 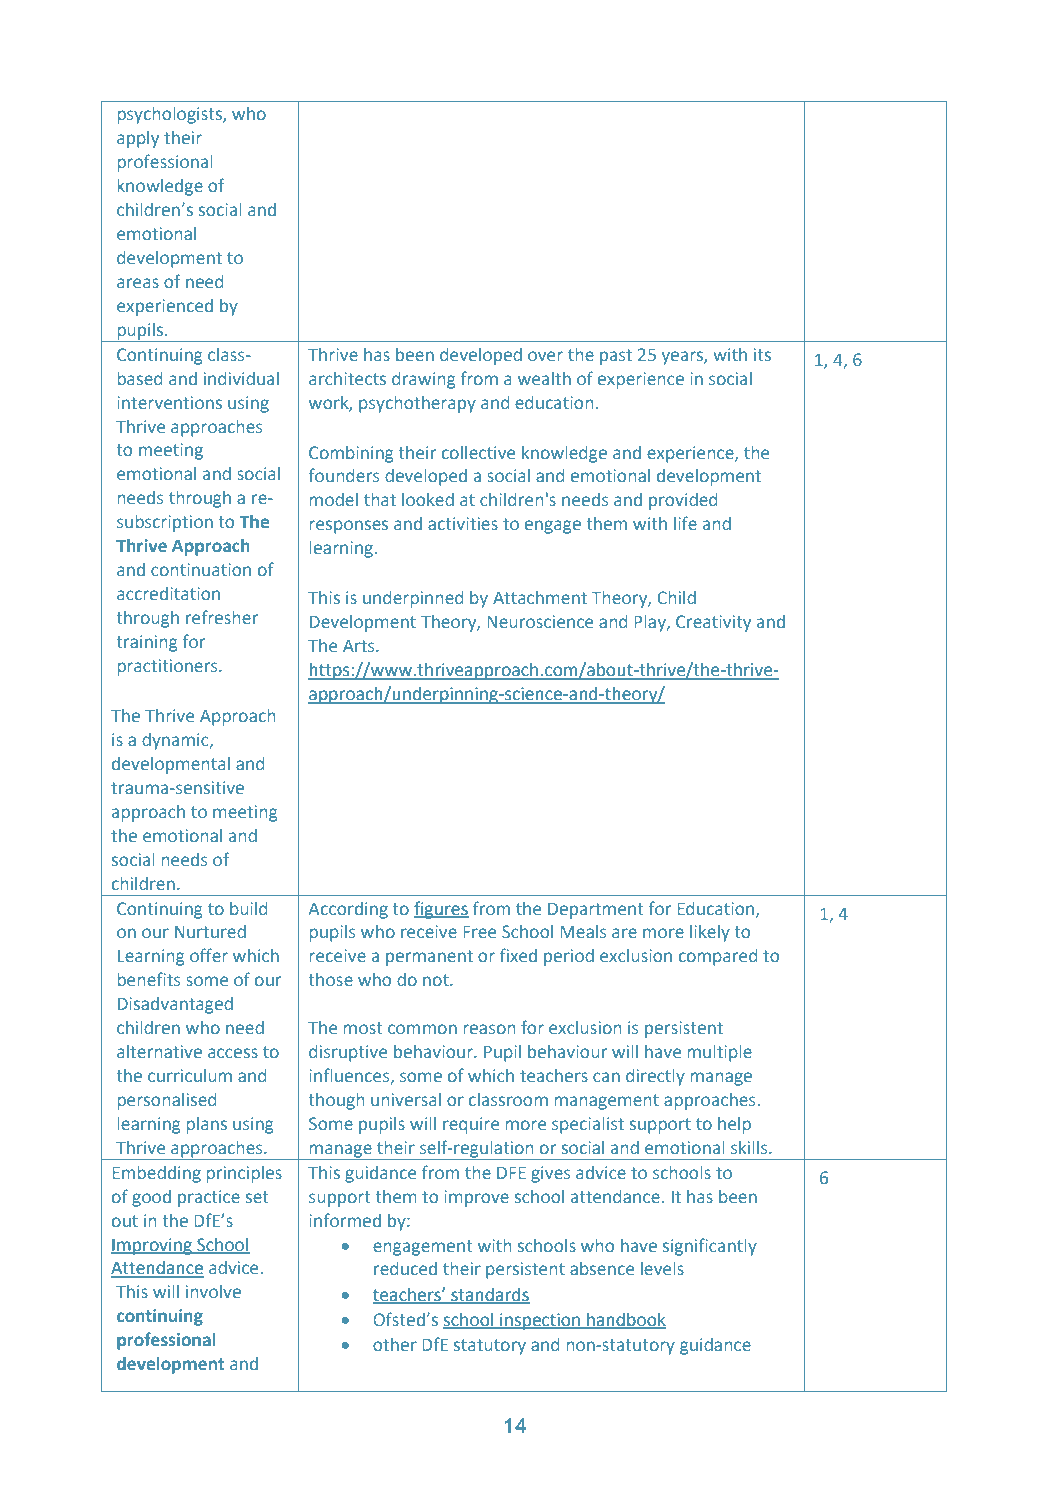 I want to click on practitioners, so click(x=169, y=667).
